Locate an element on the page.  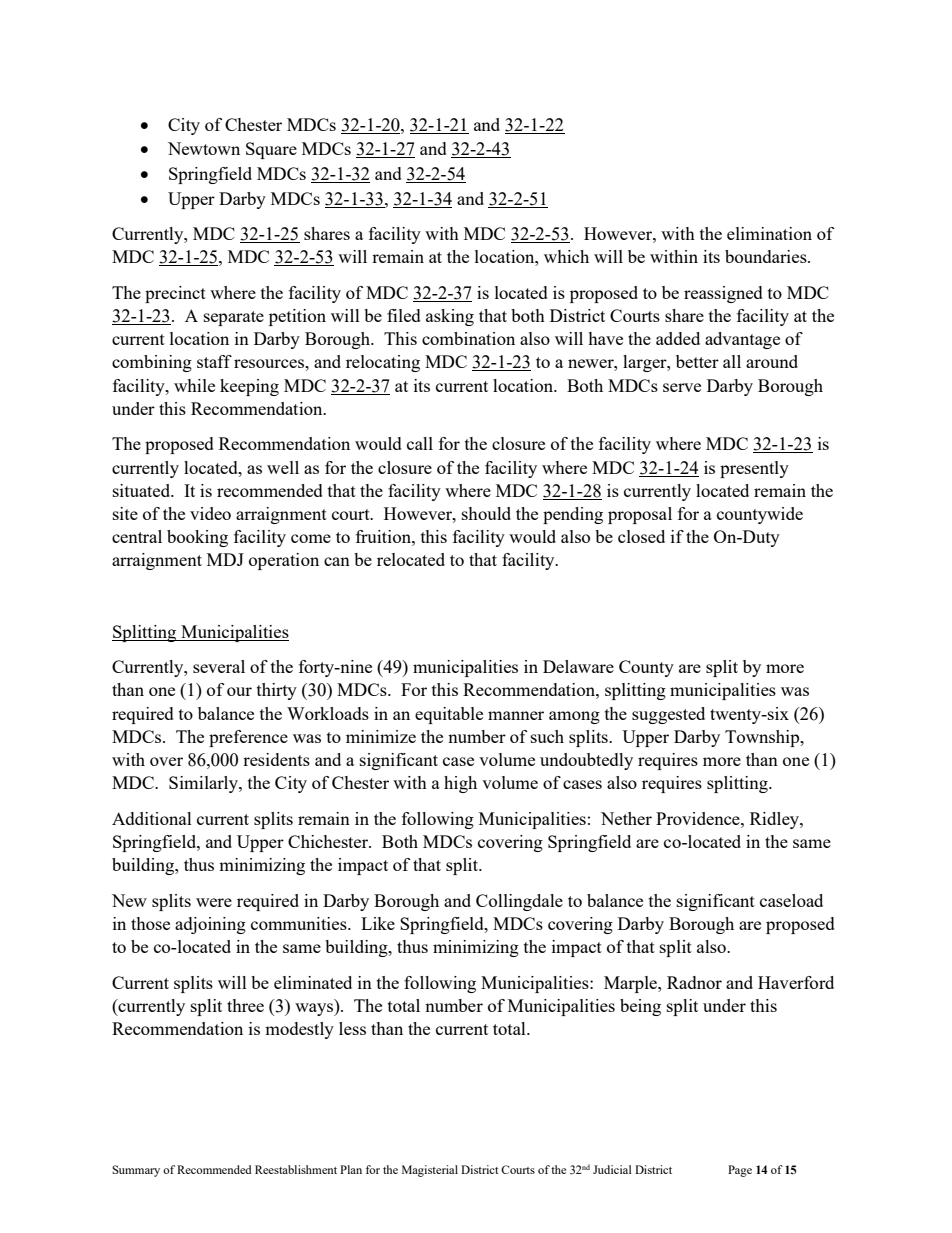
Summary is located at coordinates (136, 1171).
